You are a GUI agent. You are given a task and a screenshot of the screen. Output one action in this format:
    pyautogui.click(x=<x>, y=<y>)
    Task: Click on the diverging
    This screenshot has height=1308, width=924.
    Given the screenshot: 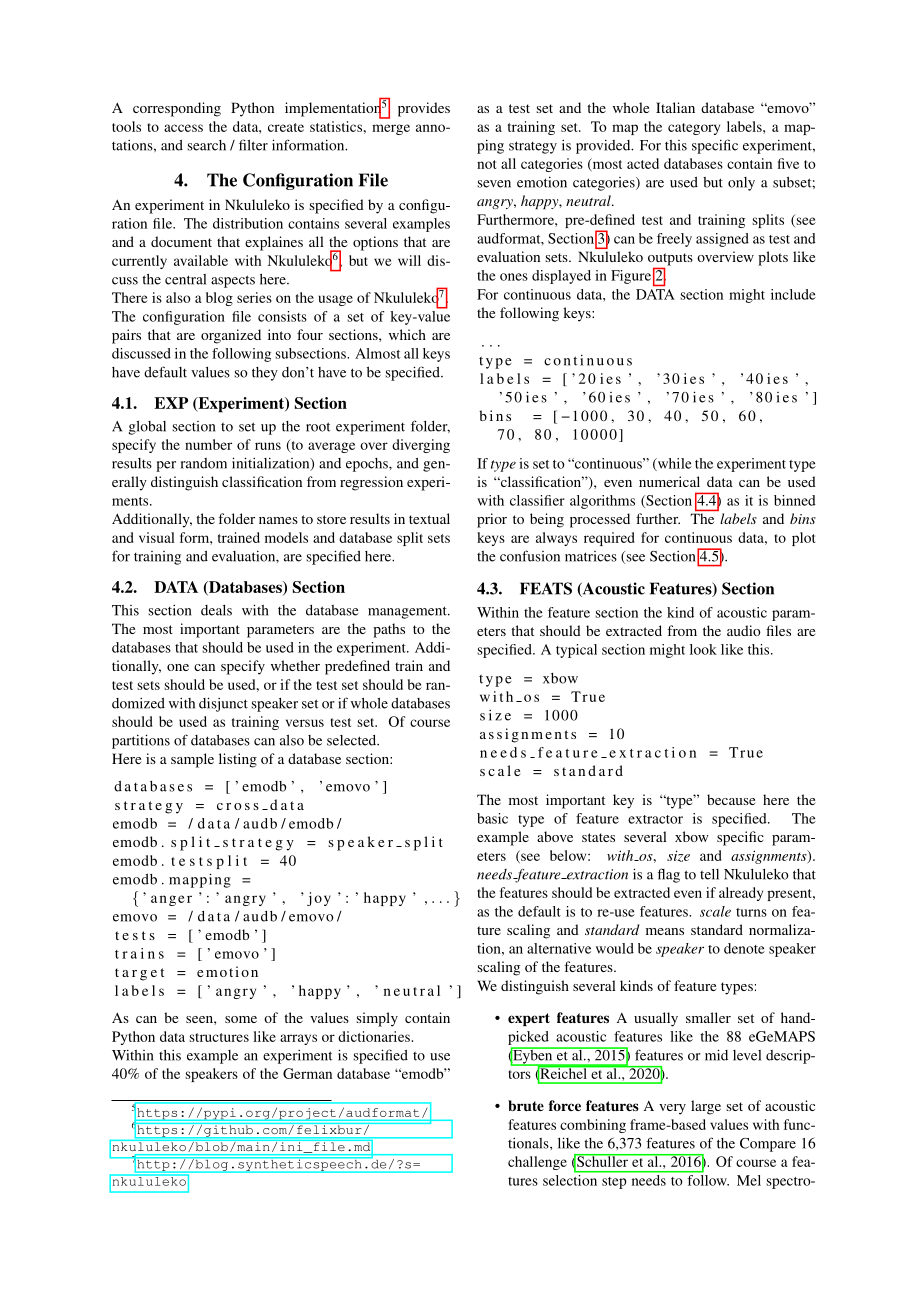 What is the action you would take?
    pyautogui.click(x=421, y=446)
